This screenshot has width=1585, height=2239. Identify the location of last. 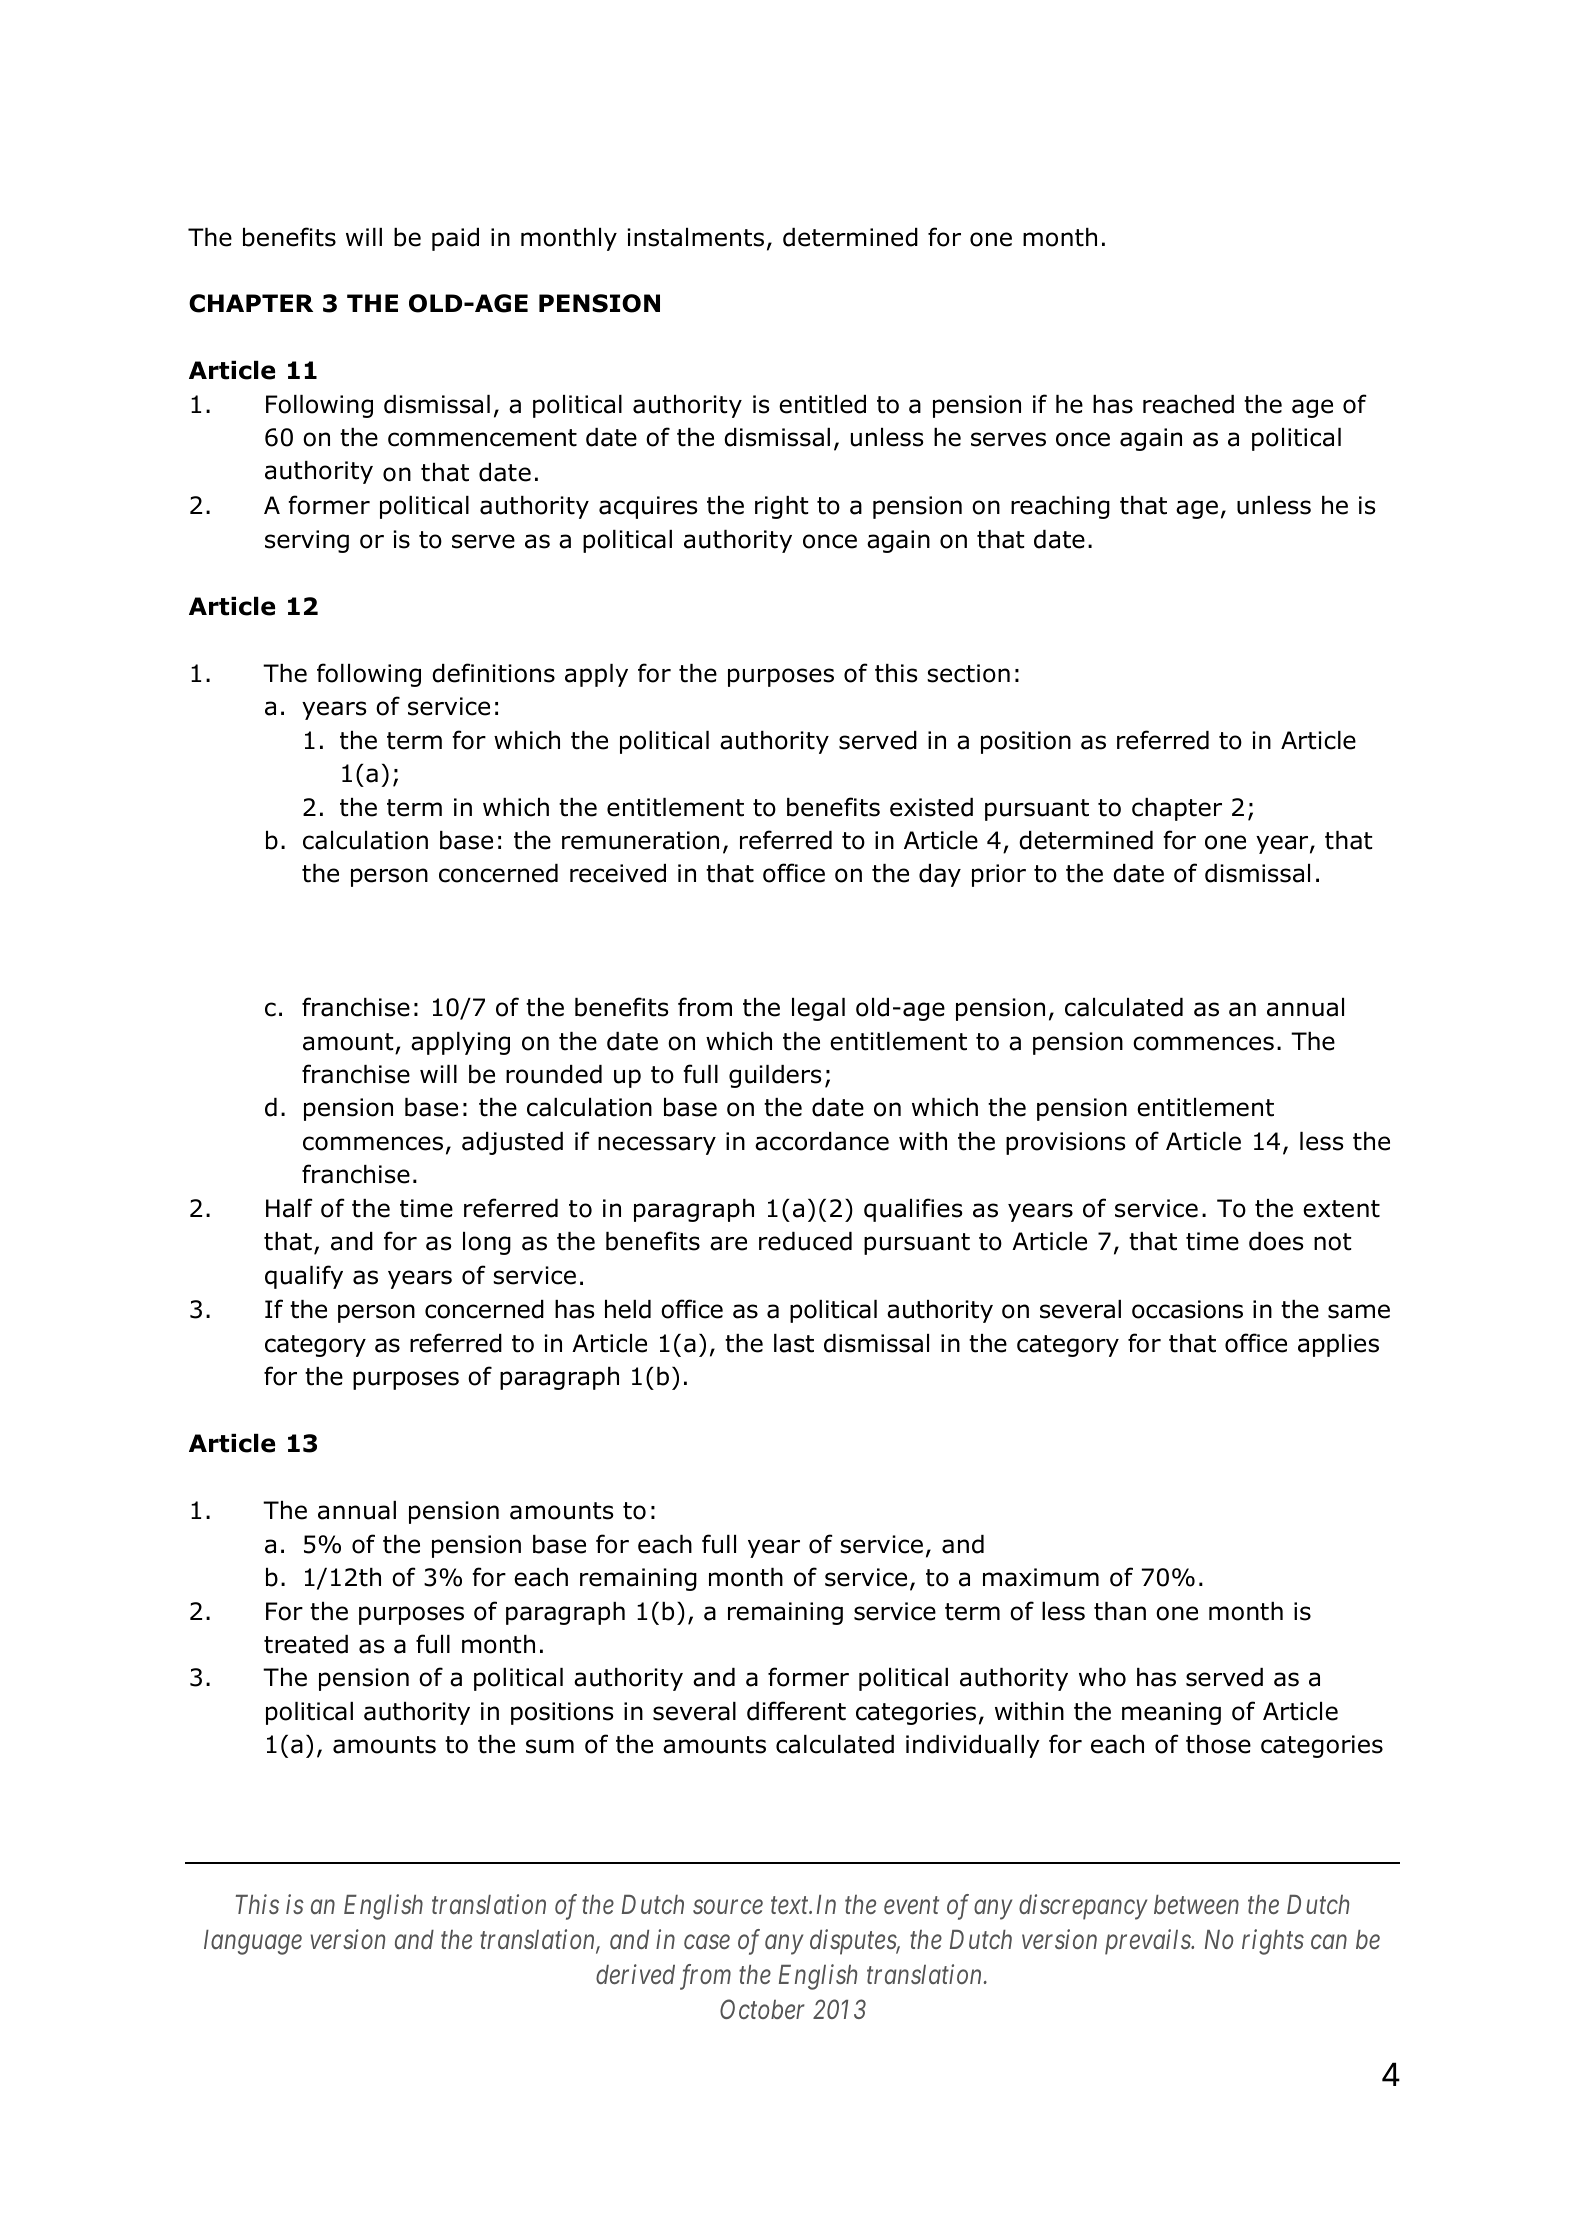
(794, 1343).
